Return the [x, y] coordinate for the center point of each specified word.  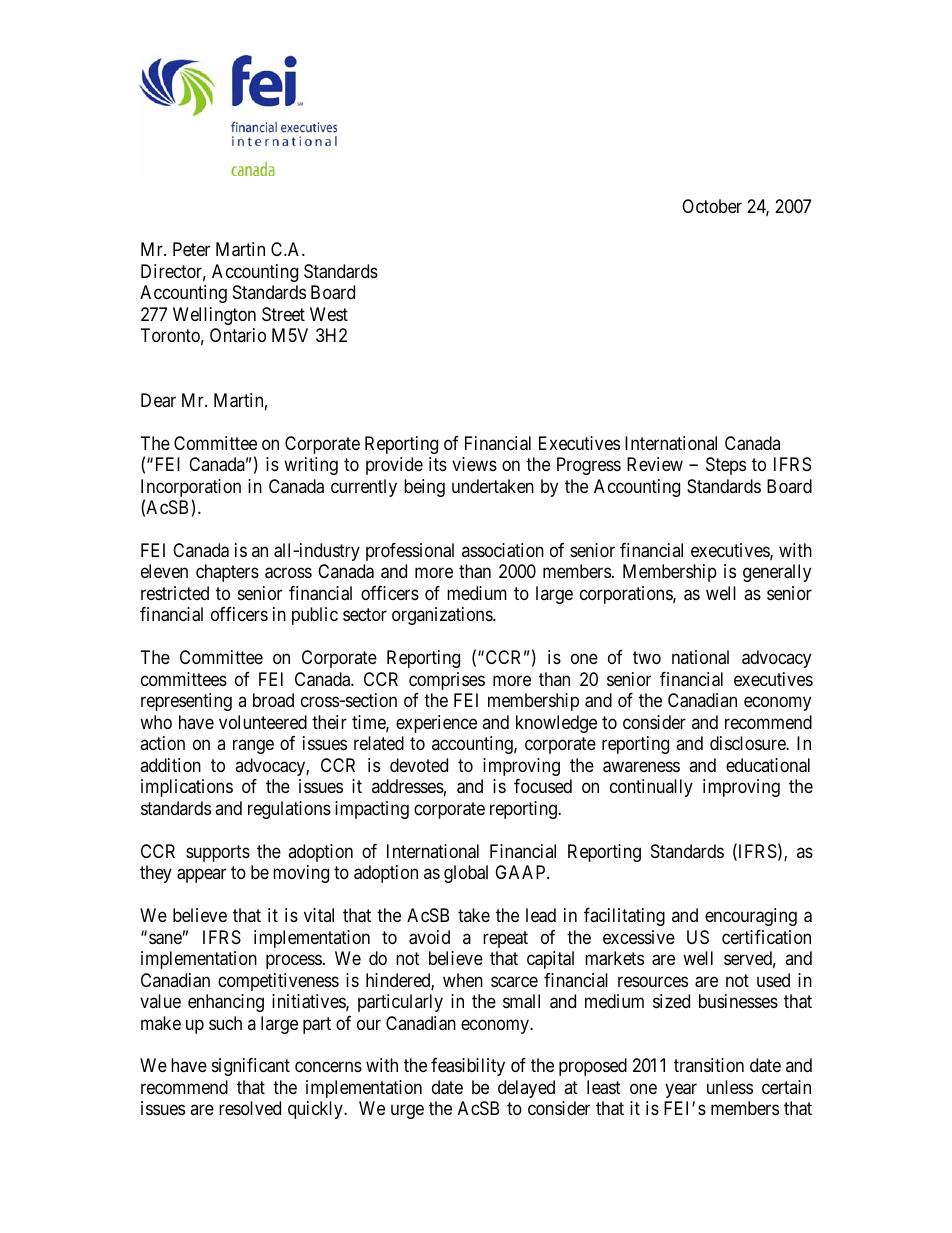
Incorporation [191, 489]
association [503, 550]
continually [651, 788]
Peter [191, 249]
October [712, 206]
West [329, 314]
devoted [419, 765]
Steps [726, 466]
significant [251, 1067]
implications [187, 788]
